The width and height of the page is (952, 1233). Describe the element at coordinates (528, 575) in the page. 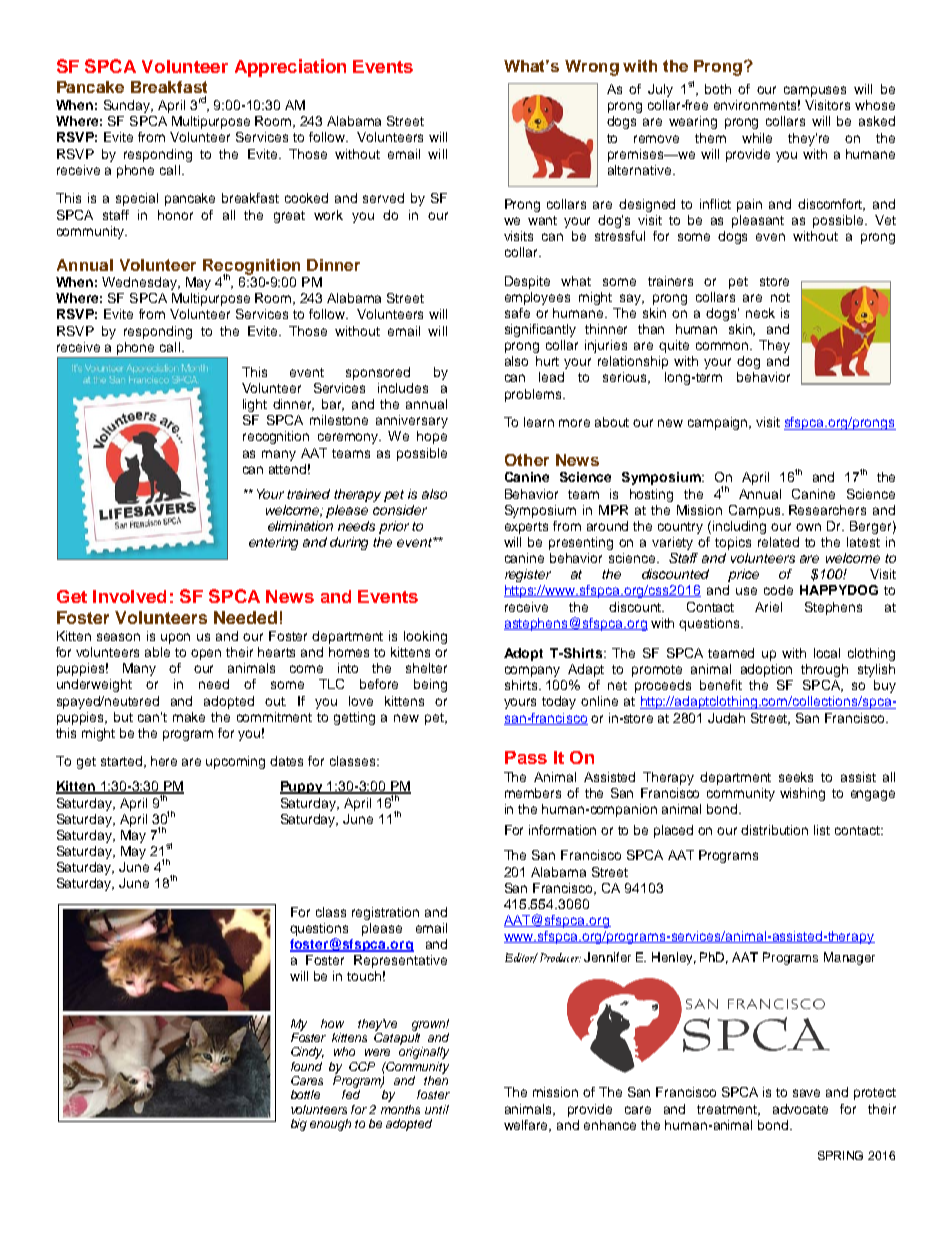

I see `register` at that location.
